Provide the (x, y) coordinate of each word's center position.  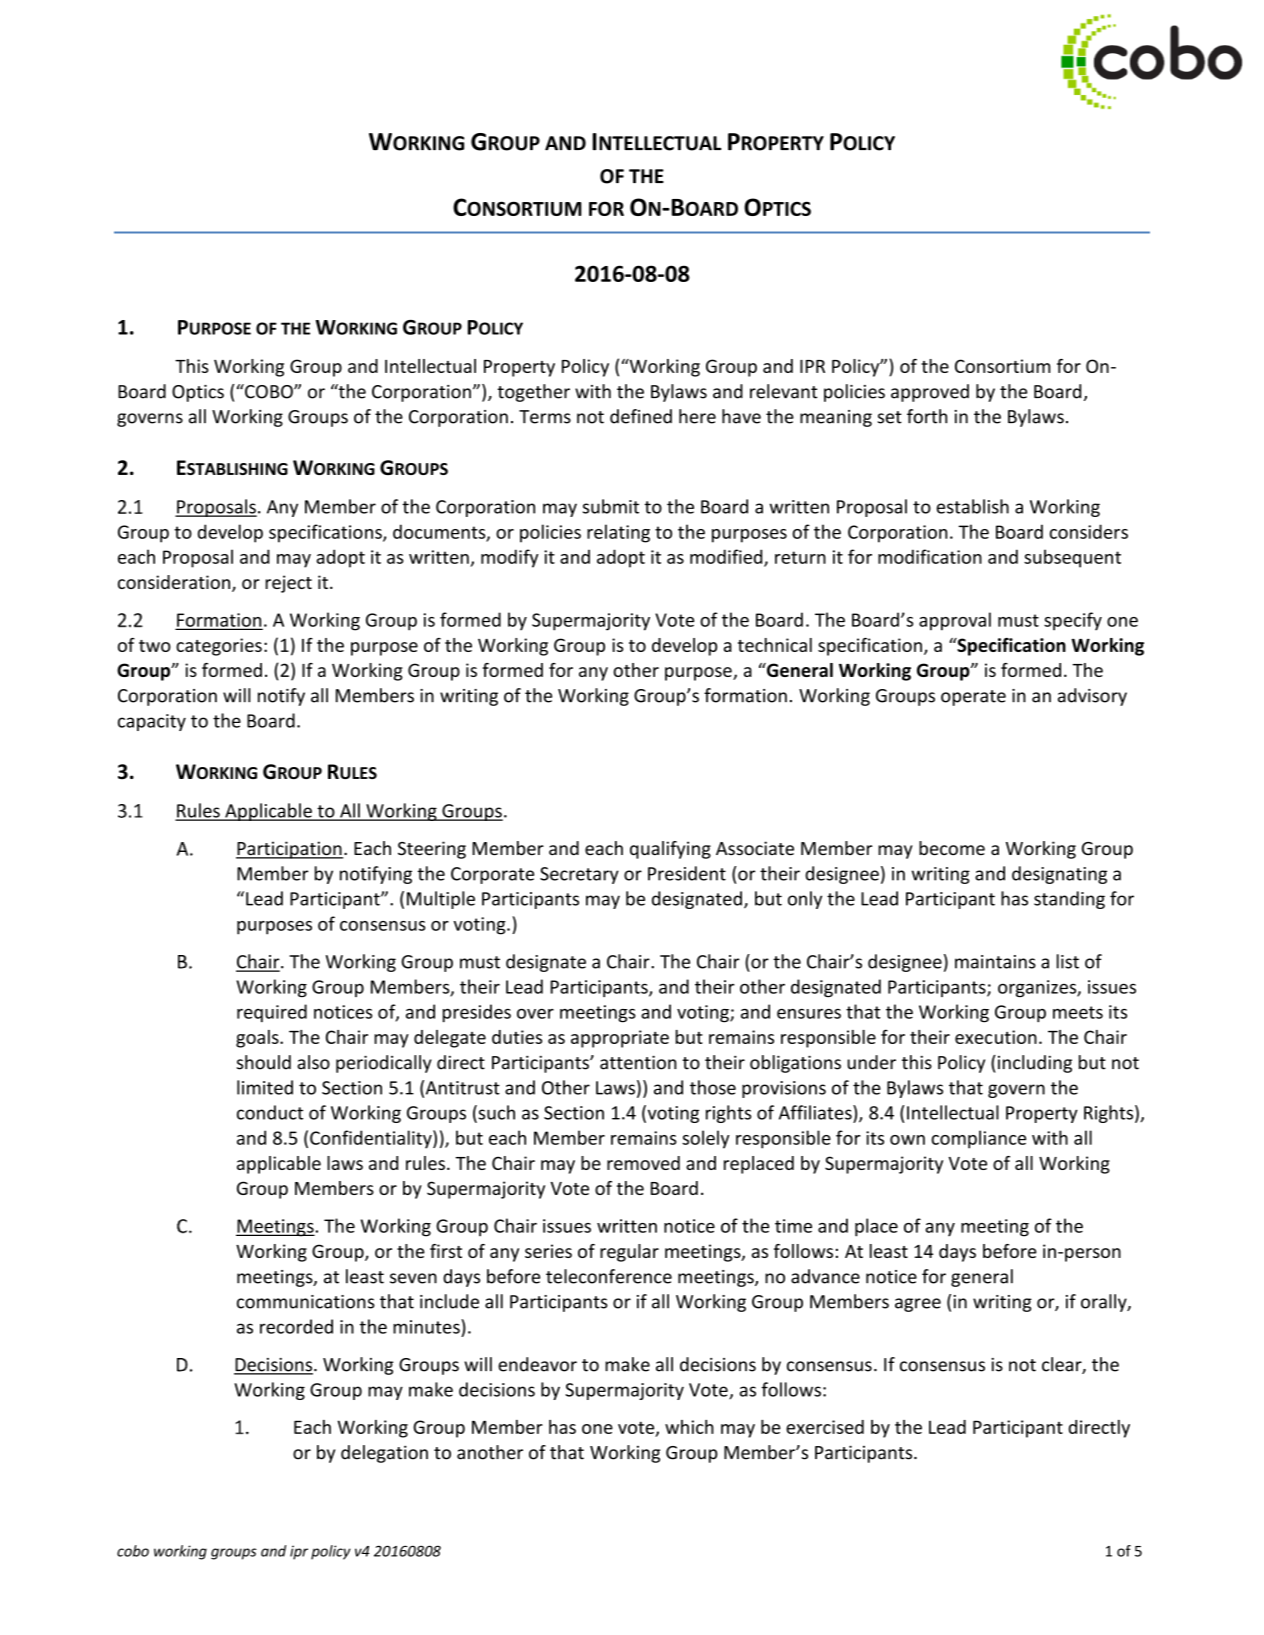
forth (927, 416)
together (534, 393)
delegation (384, 1454)
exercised (825, 1427)
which (689, 1427)
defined (641, 416)
